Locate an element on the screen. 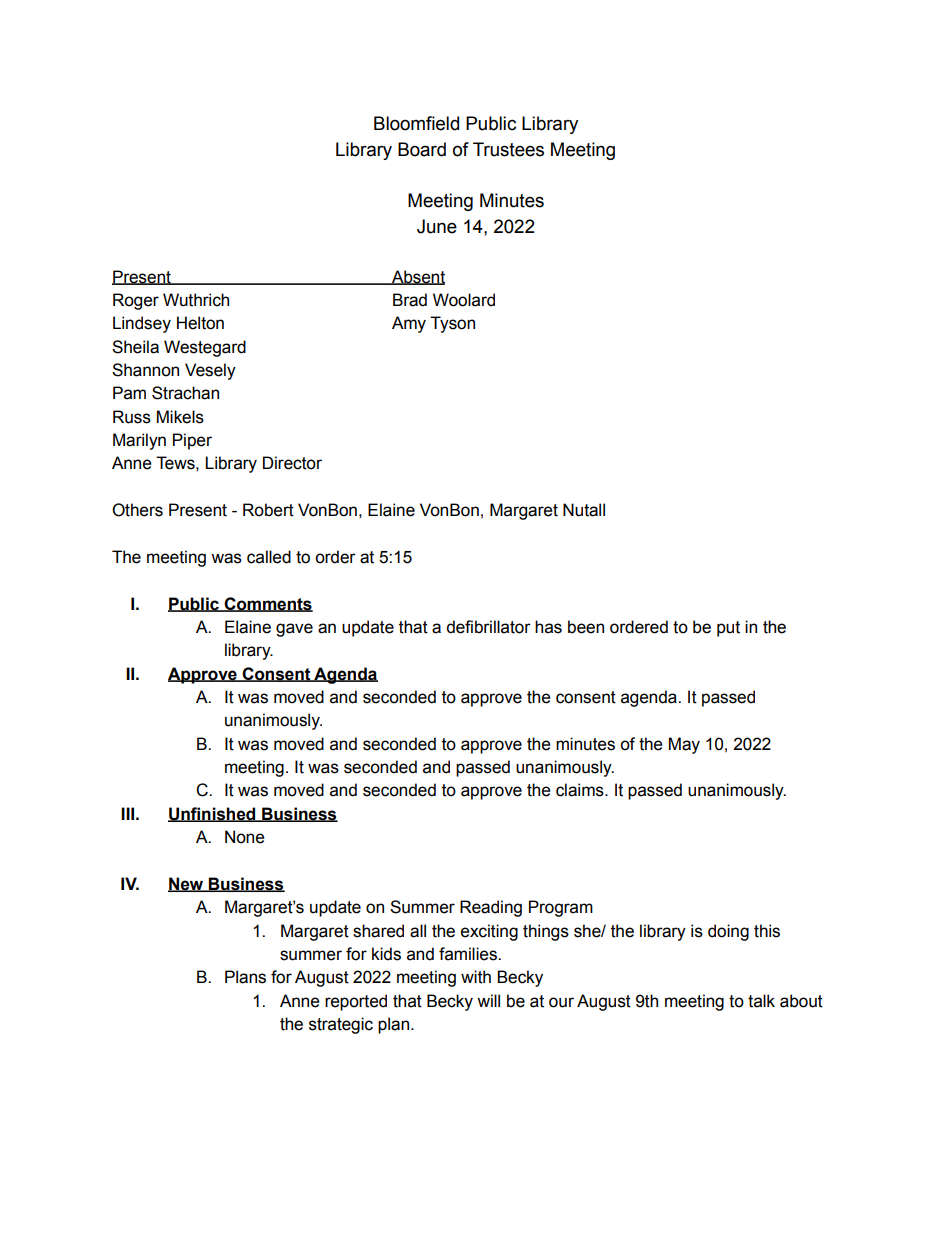 This screenshot has width=952, height=1233. Piper is located at coordinates (192, 441).
